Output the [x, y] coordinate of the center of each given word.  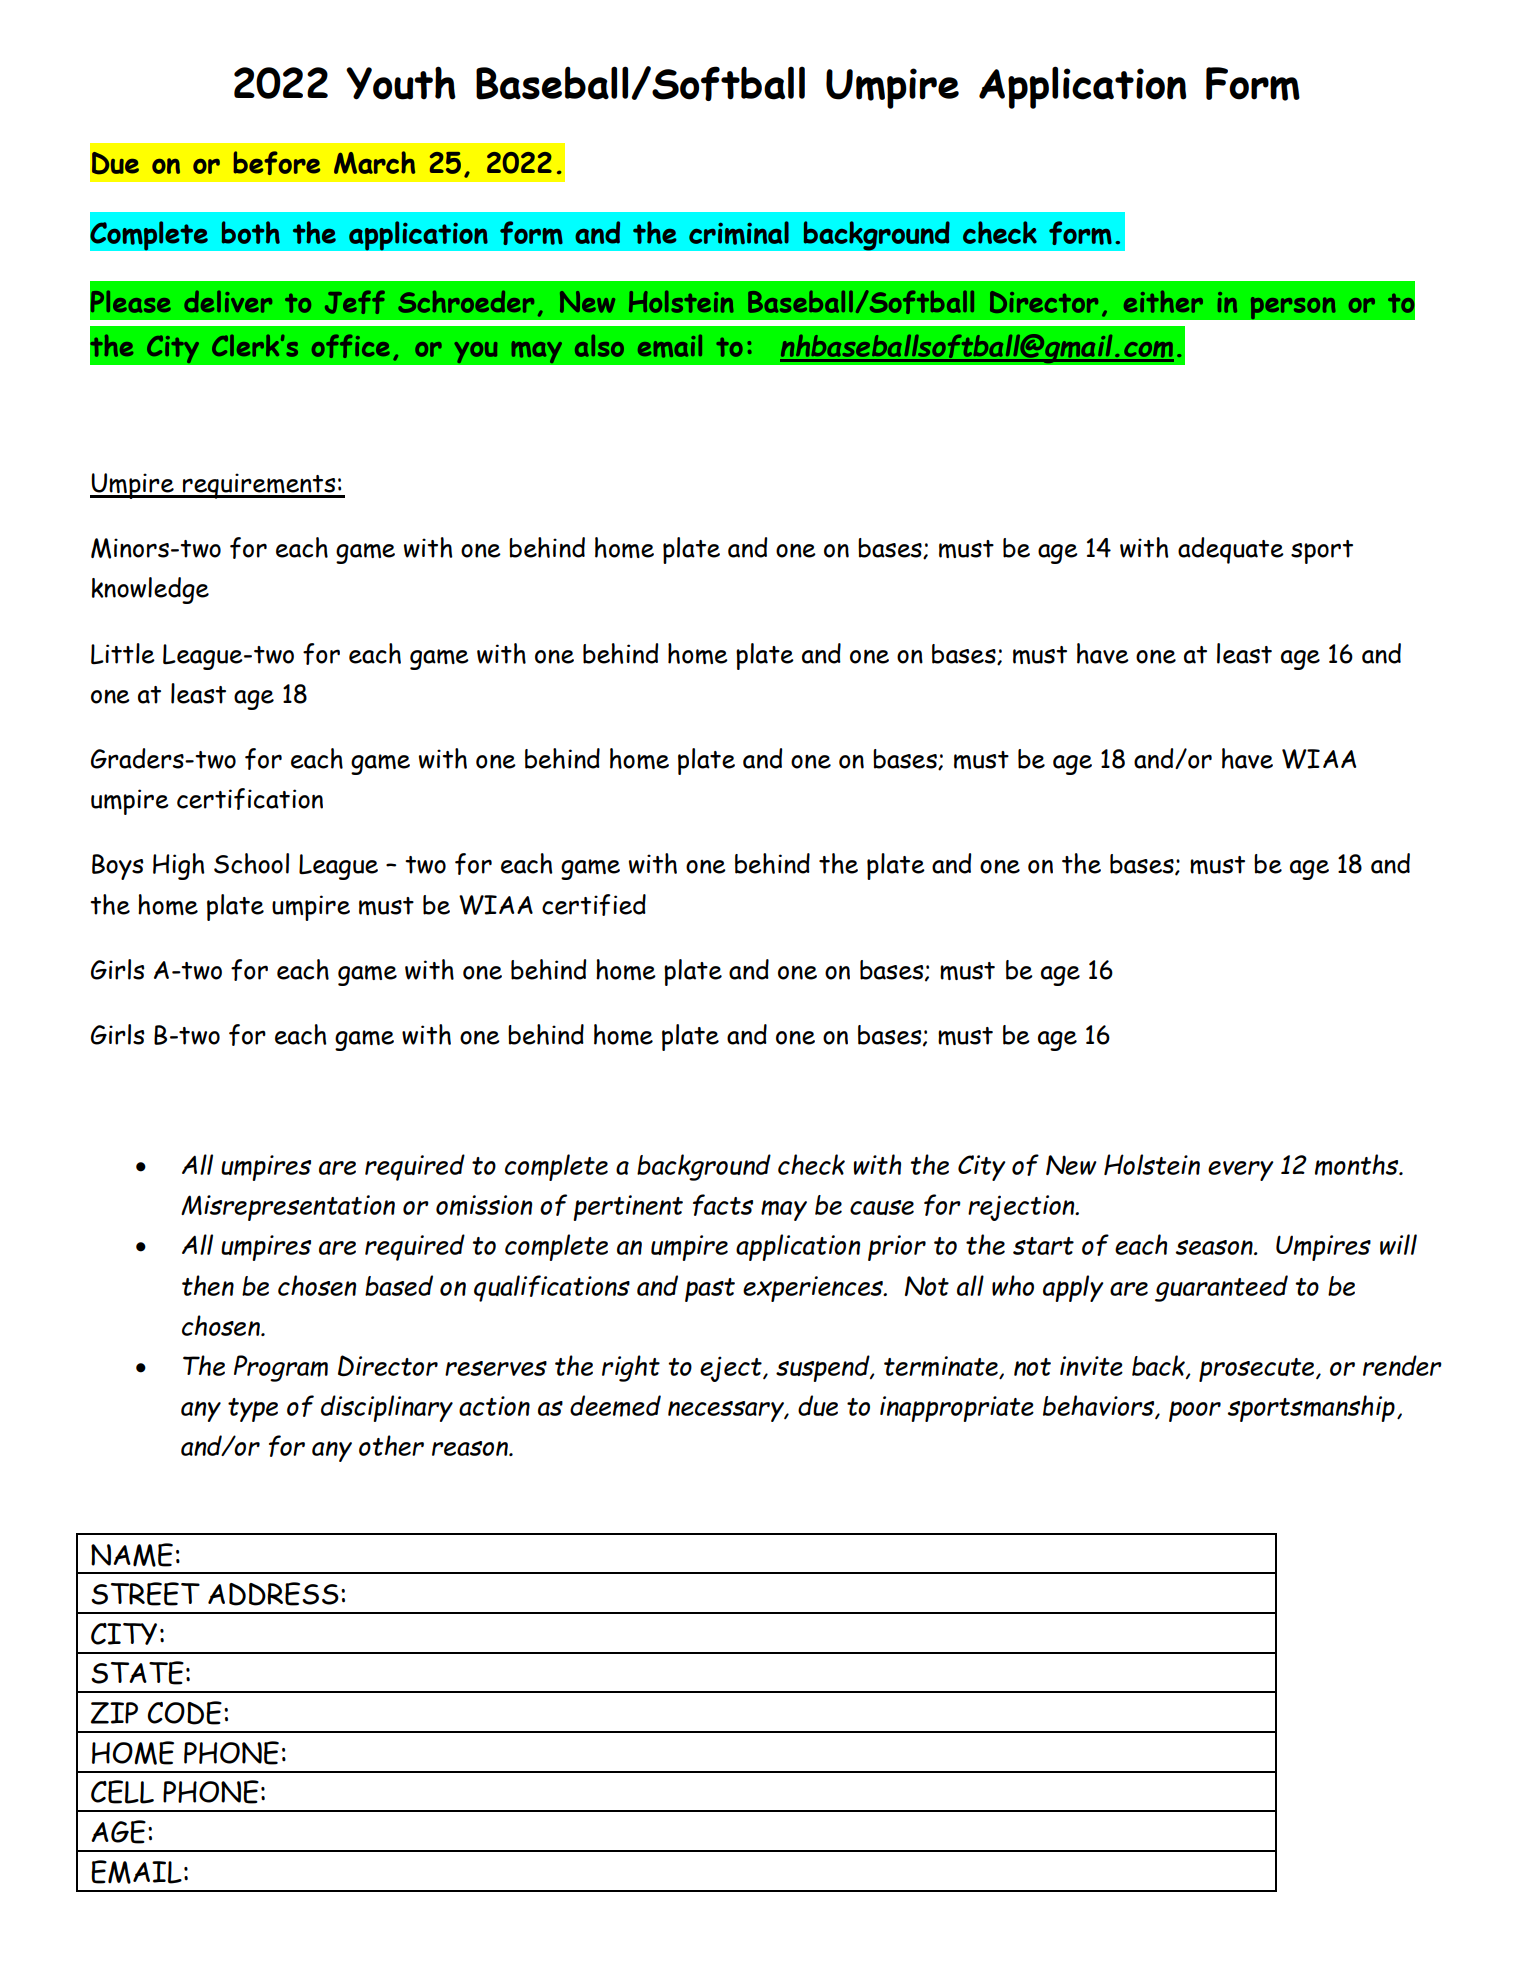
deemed [615, 1406]
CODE [184, 1713]
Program [281, 1368]
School [251, 863]
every [1241, 1171]
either [1163, 301]
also [599, 345]
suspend [824, 1368]
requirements [259, 486]
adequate [1231, 550]
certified [594, 905]
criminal [739, 233]
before [277, 163]
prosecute [1258, 1370]
